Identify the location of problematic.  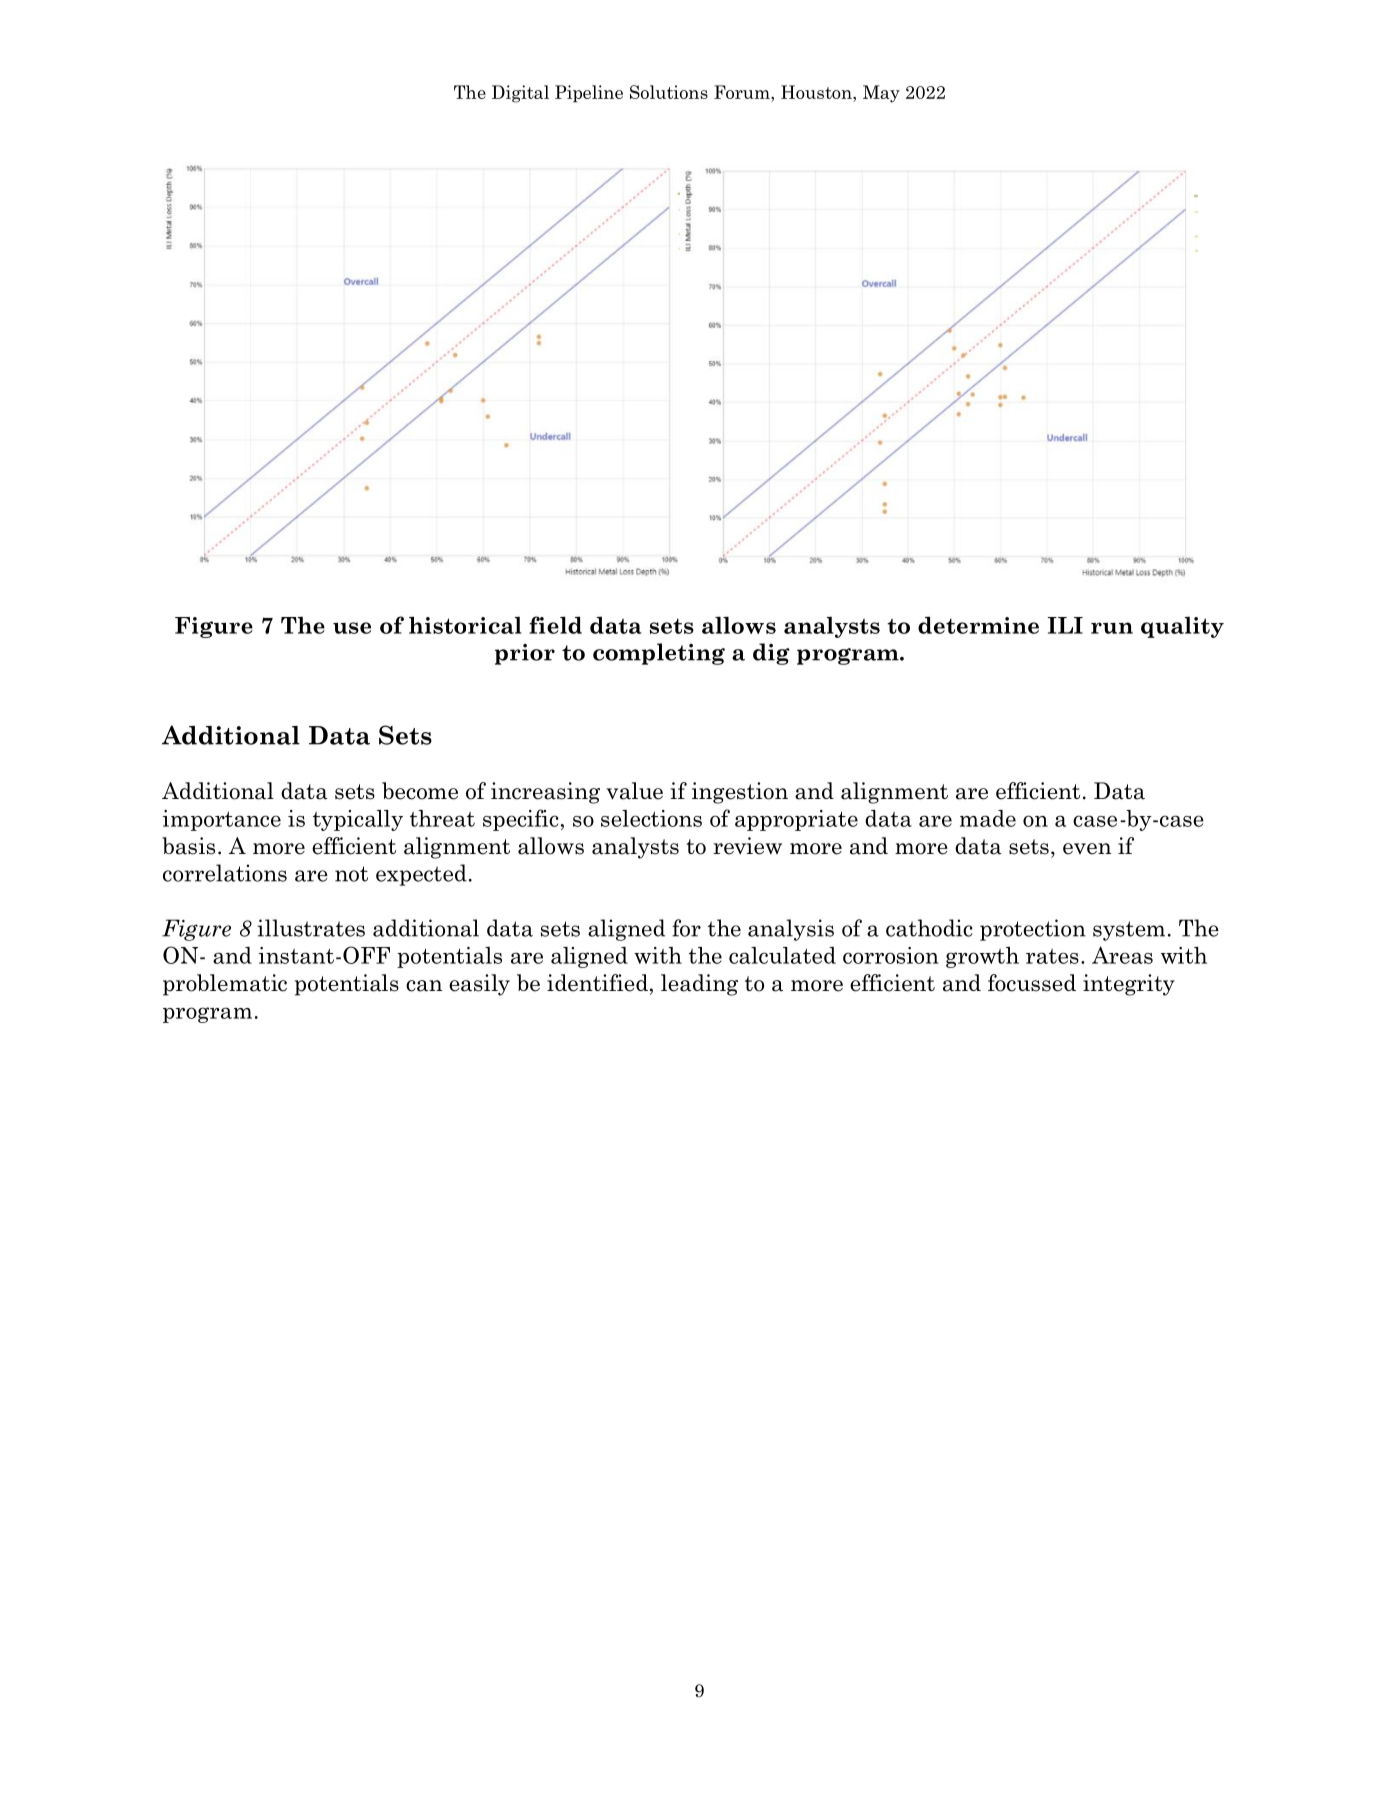
(225, 985).
